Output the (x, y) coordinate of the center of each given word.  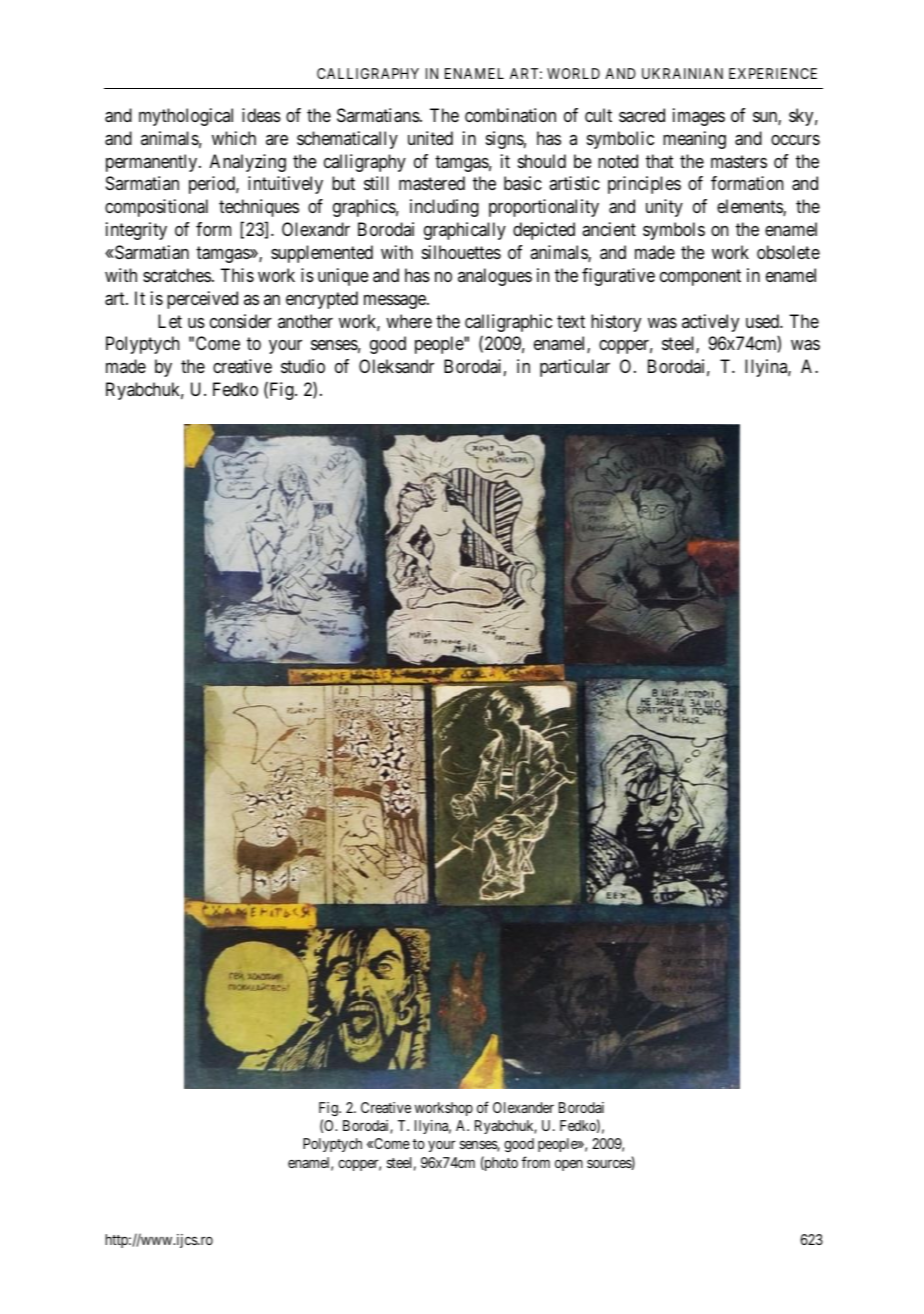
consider (241, 321)
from (536, 1162)
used (763, 321)
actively (710, 323)
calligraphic (508, 323)
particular (575, 368)
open (569, 1165)
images (699, 117)
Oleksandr (396, 366)
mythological (186, 117)
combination (510, 115)
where (409, 321)
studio (303, 366)
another (305, 321)
